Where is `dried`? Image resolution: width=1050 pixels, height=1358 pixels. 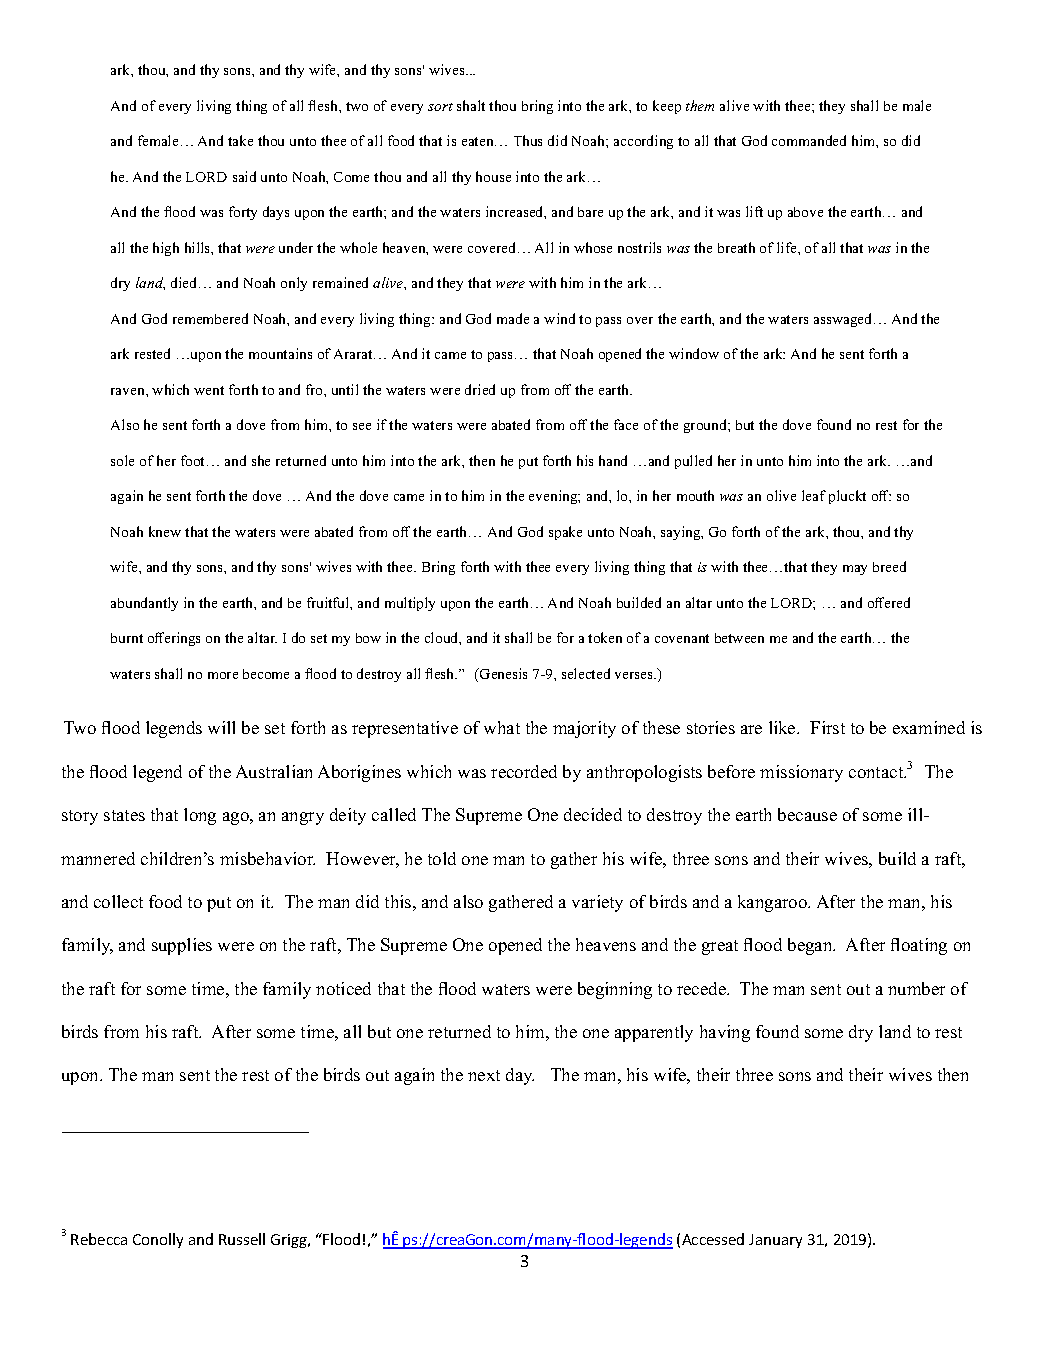 dried is located at coordinates (480, 389).
